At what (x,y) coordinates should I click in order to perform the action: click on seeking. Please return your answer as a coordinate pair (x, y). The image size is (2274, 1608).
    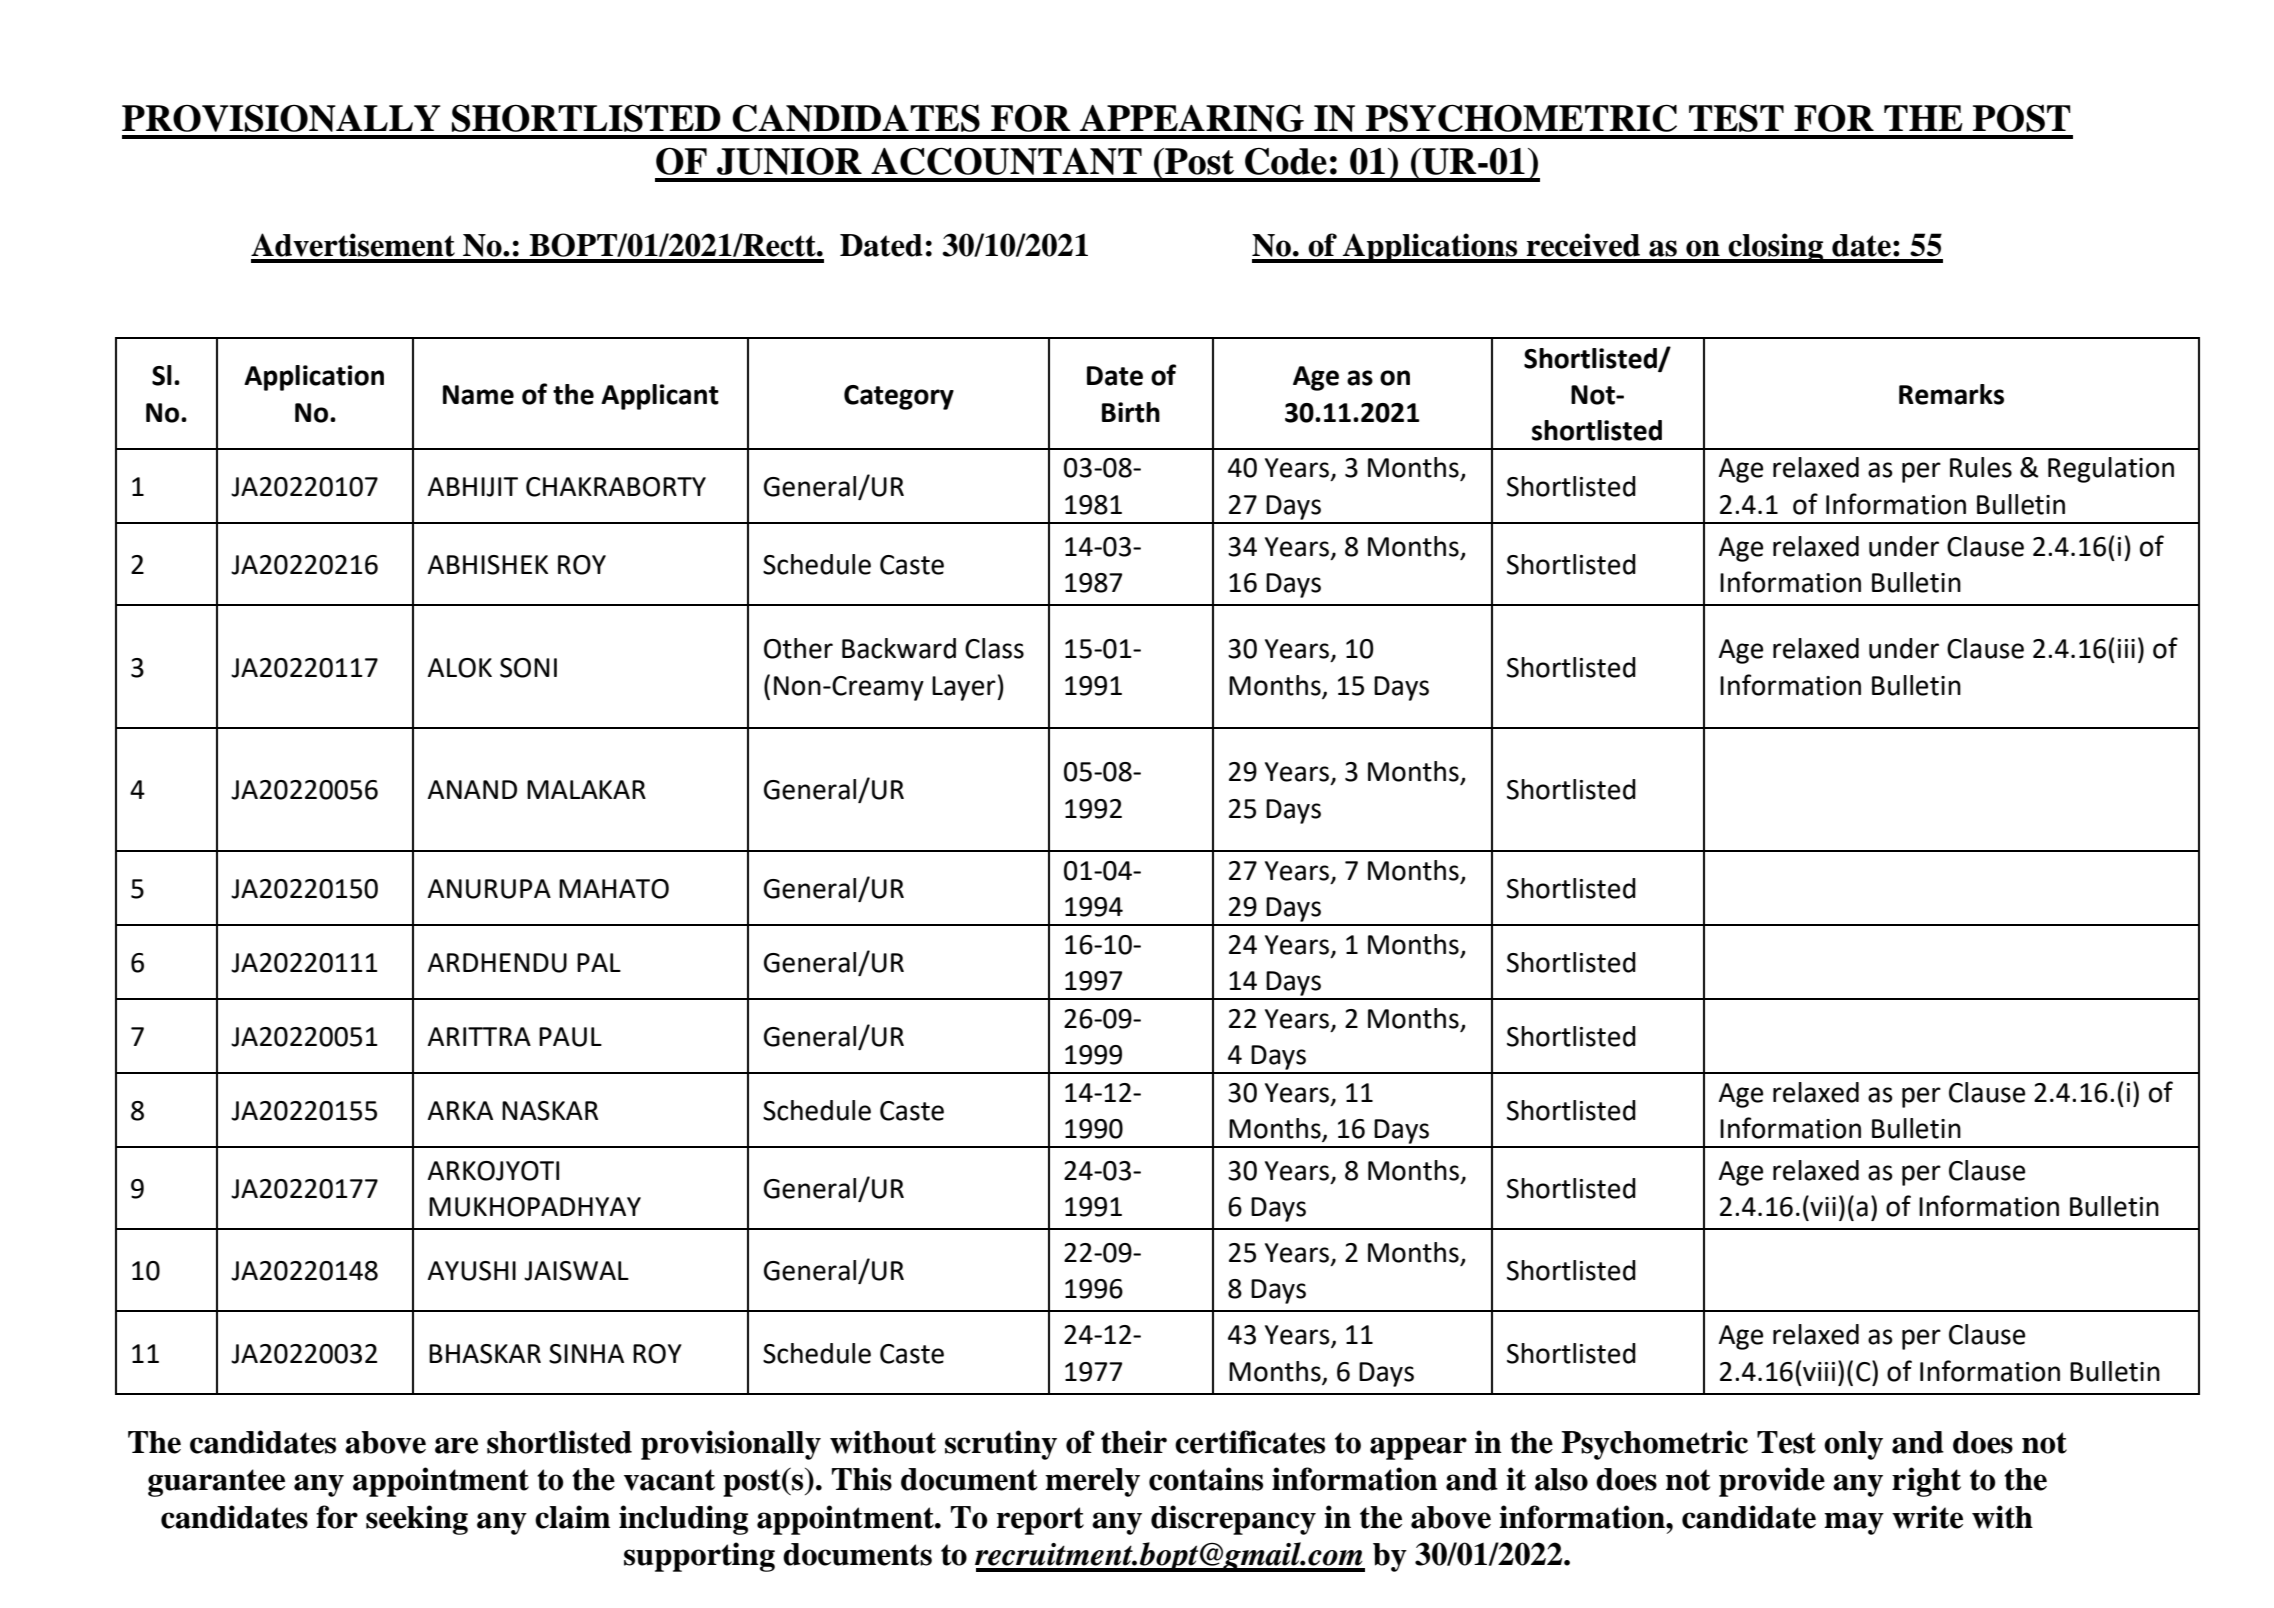
    Looking at the image, I should click on (417, 1520).
